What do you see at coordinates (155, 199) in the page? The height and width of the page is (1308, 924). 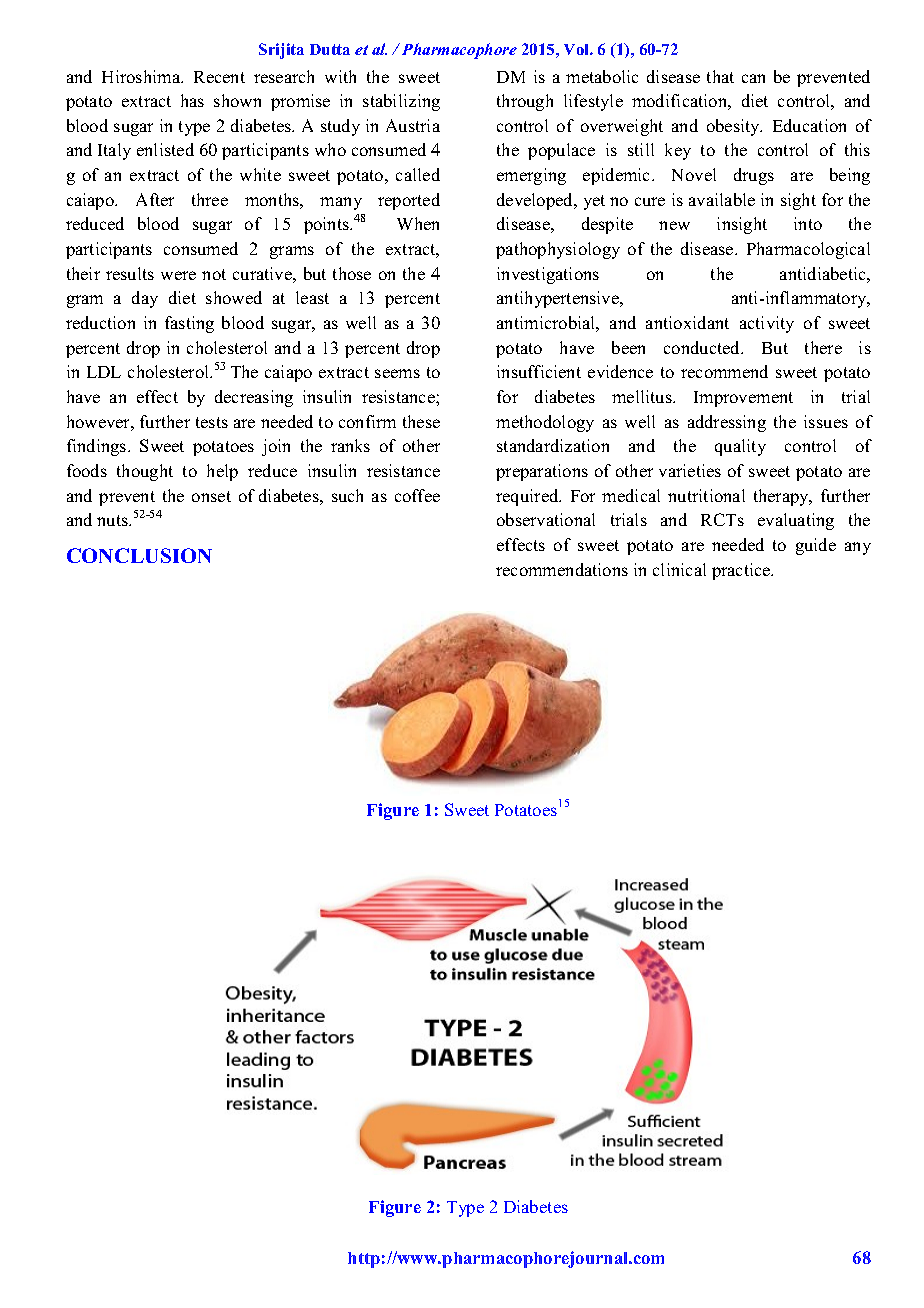 I see `After` at bounding box center [155, 199].
